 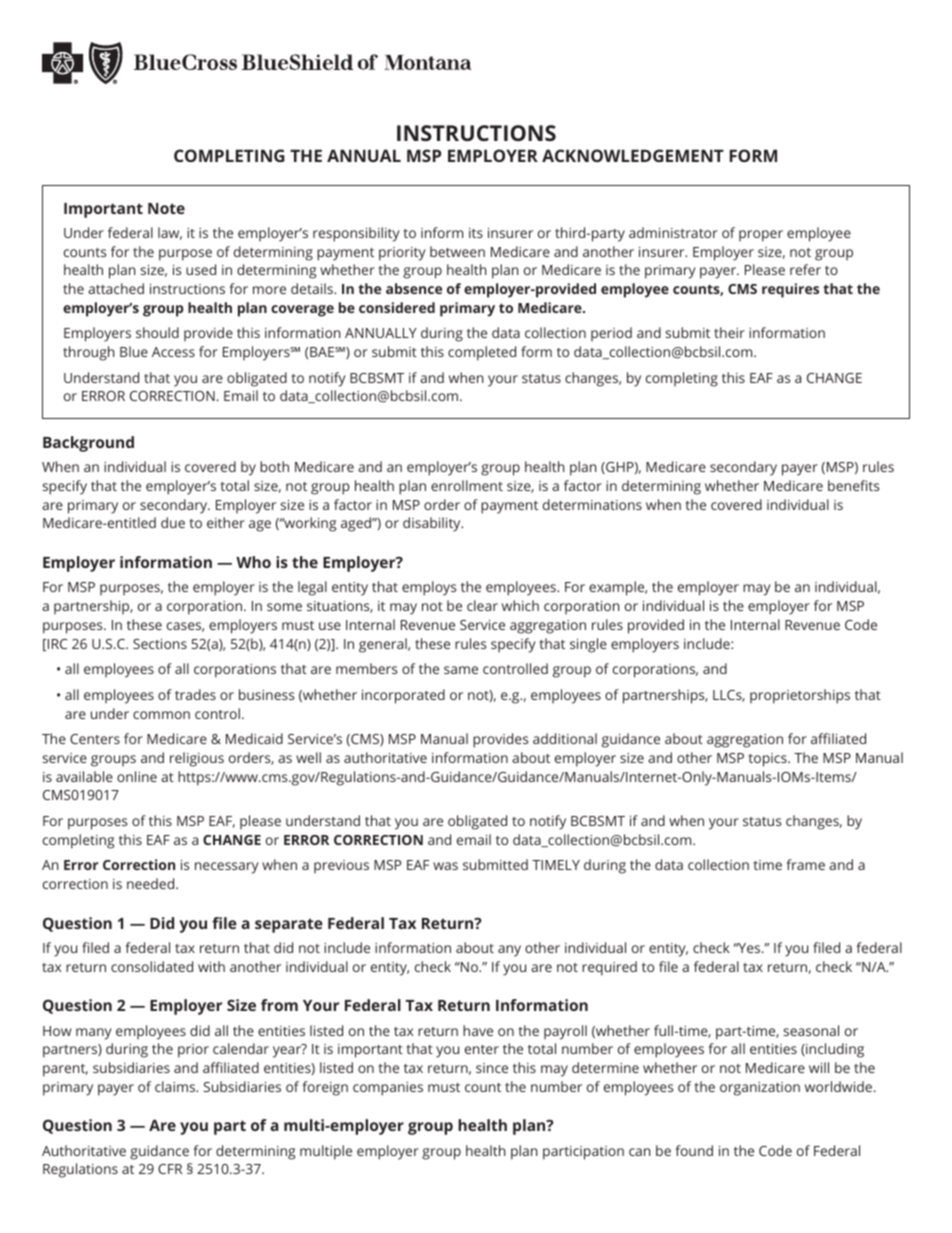 What do you see at coordinates (761, 236) in the document?
I see `proper` at bounding box center [761, 236].
